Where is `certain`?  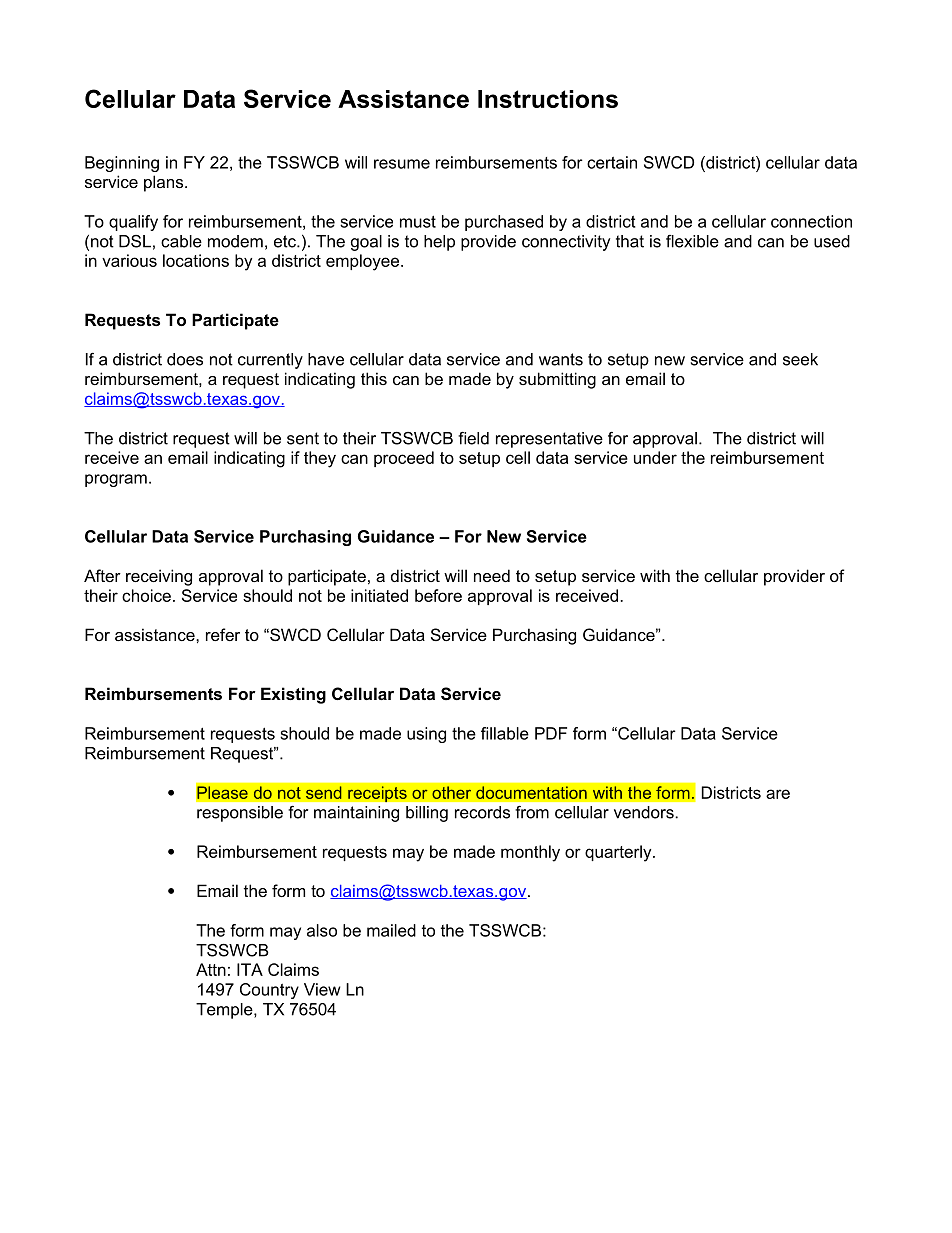 certain is located at coordinates (612, 162).
